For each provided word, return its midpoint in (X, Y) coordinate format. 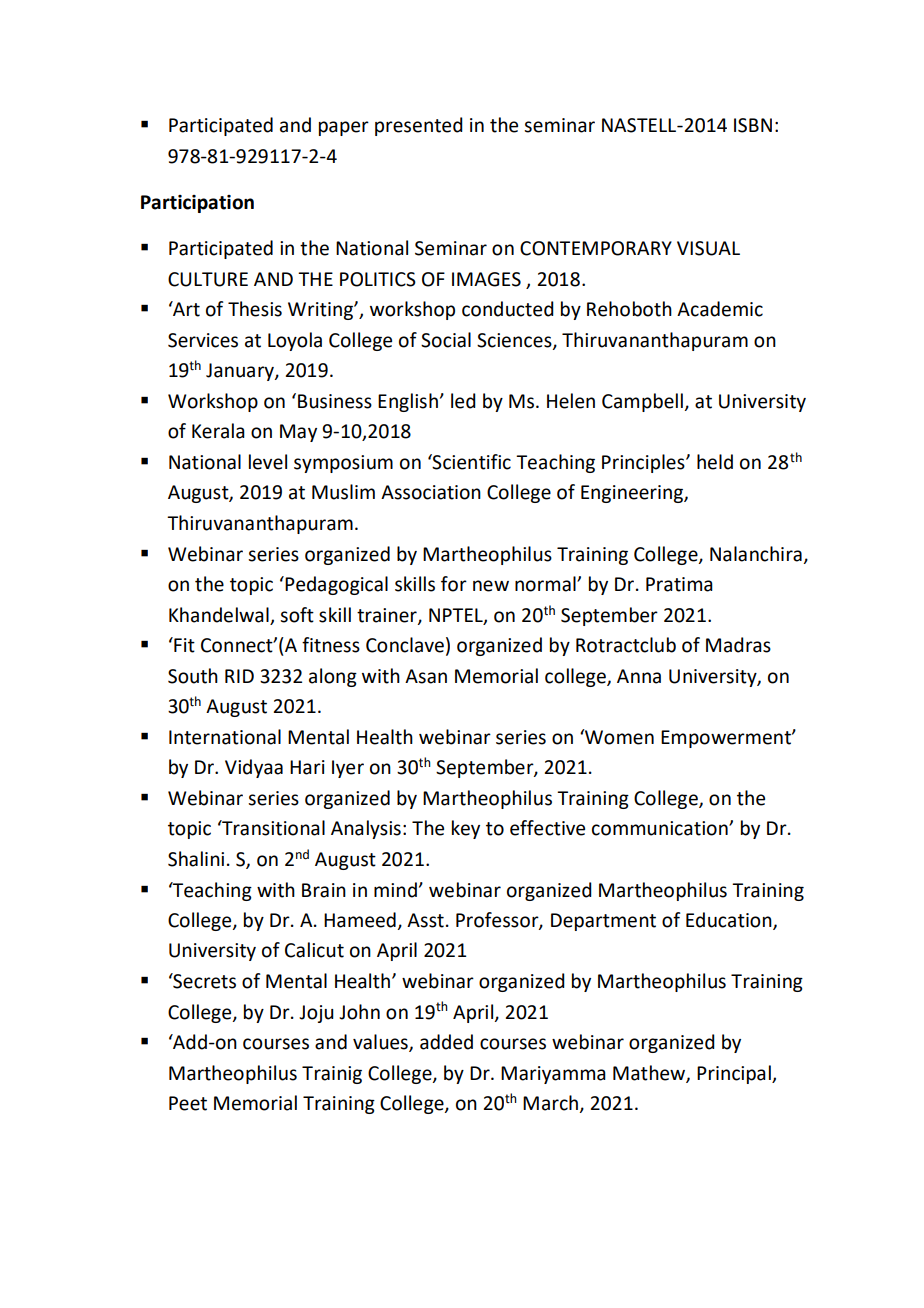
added (446, 1042)
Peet (188, 1103)
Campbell (643, 402)
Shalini (196, 859)
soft (297, 615)
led (463, 401)
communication (661, 828)
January (241, 372)
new (491, 586)
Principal (735, 1074)
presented (419, 126)
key (466, 829)
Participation (197, 204)
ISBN (753, 125)
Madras (738, 645)
